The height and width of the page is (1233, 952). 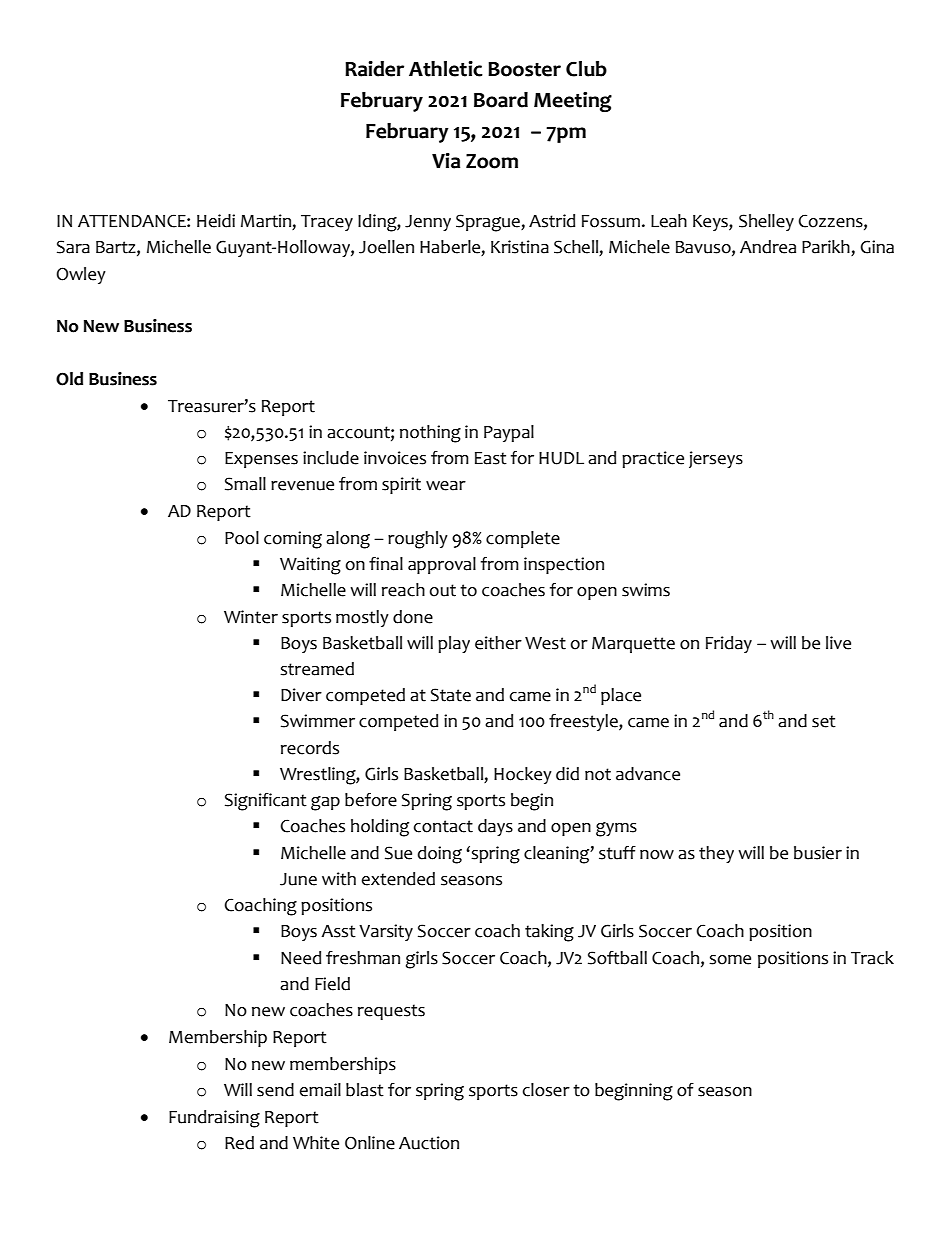 I want to click on some, so click(x=730, y=960).
